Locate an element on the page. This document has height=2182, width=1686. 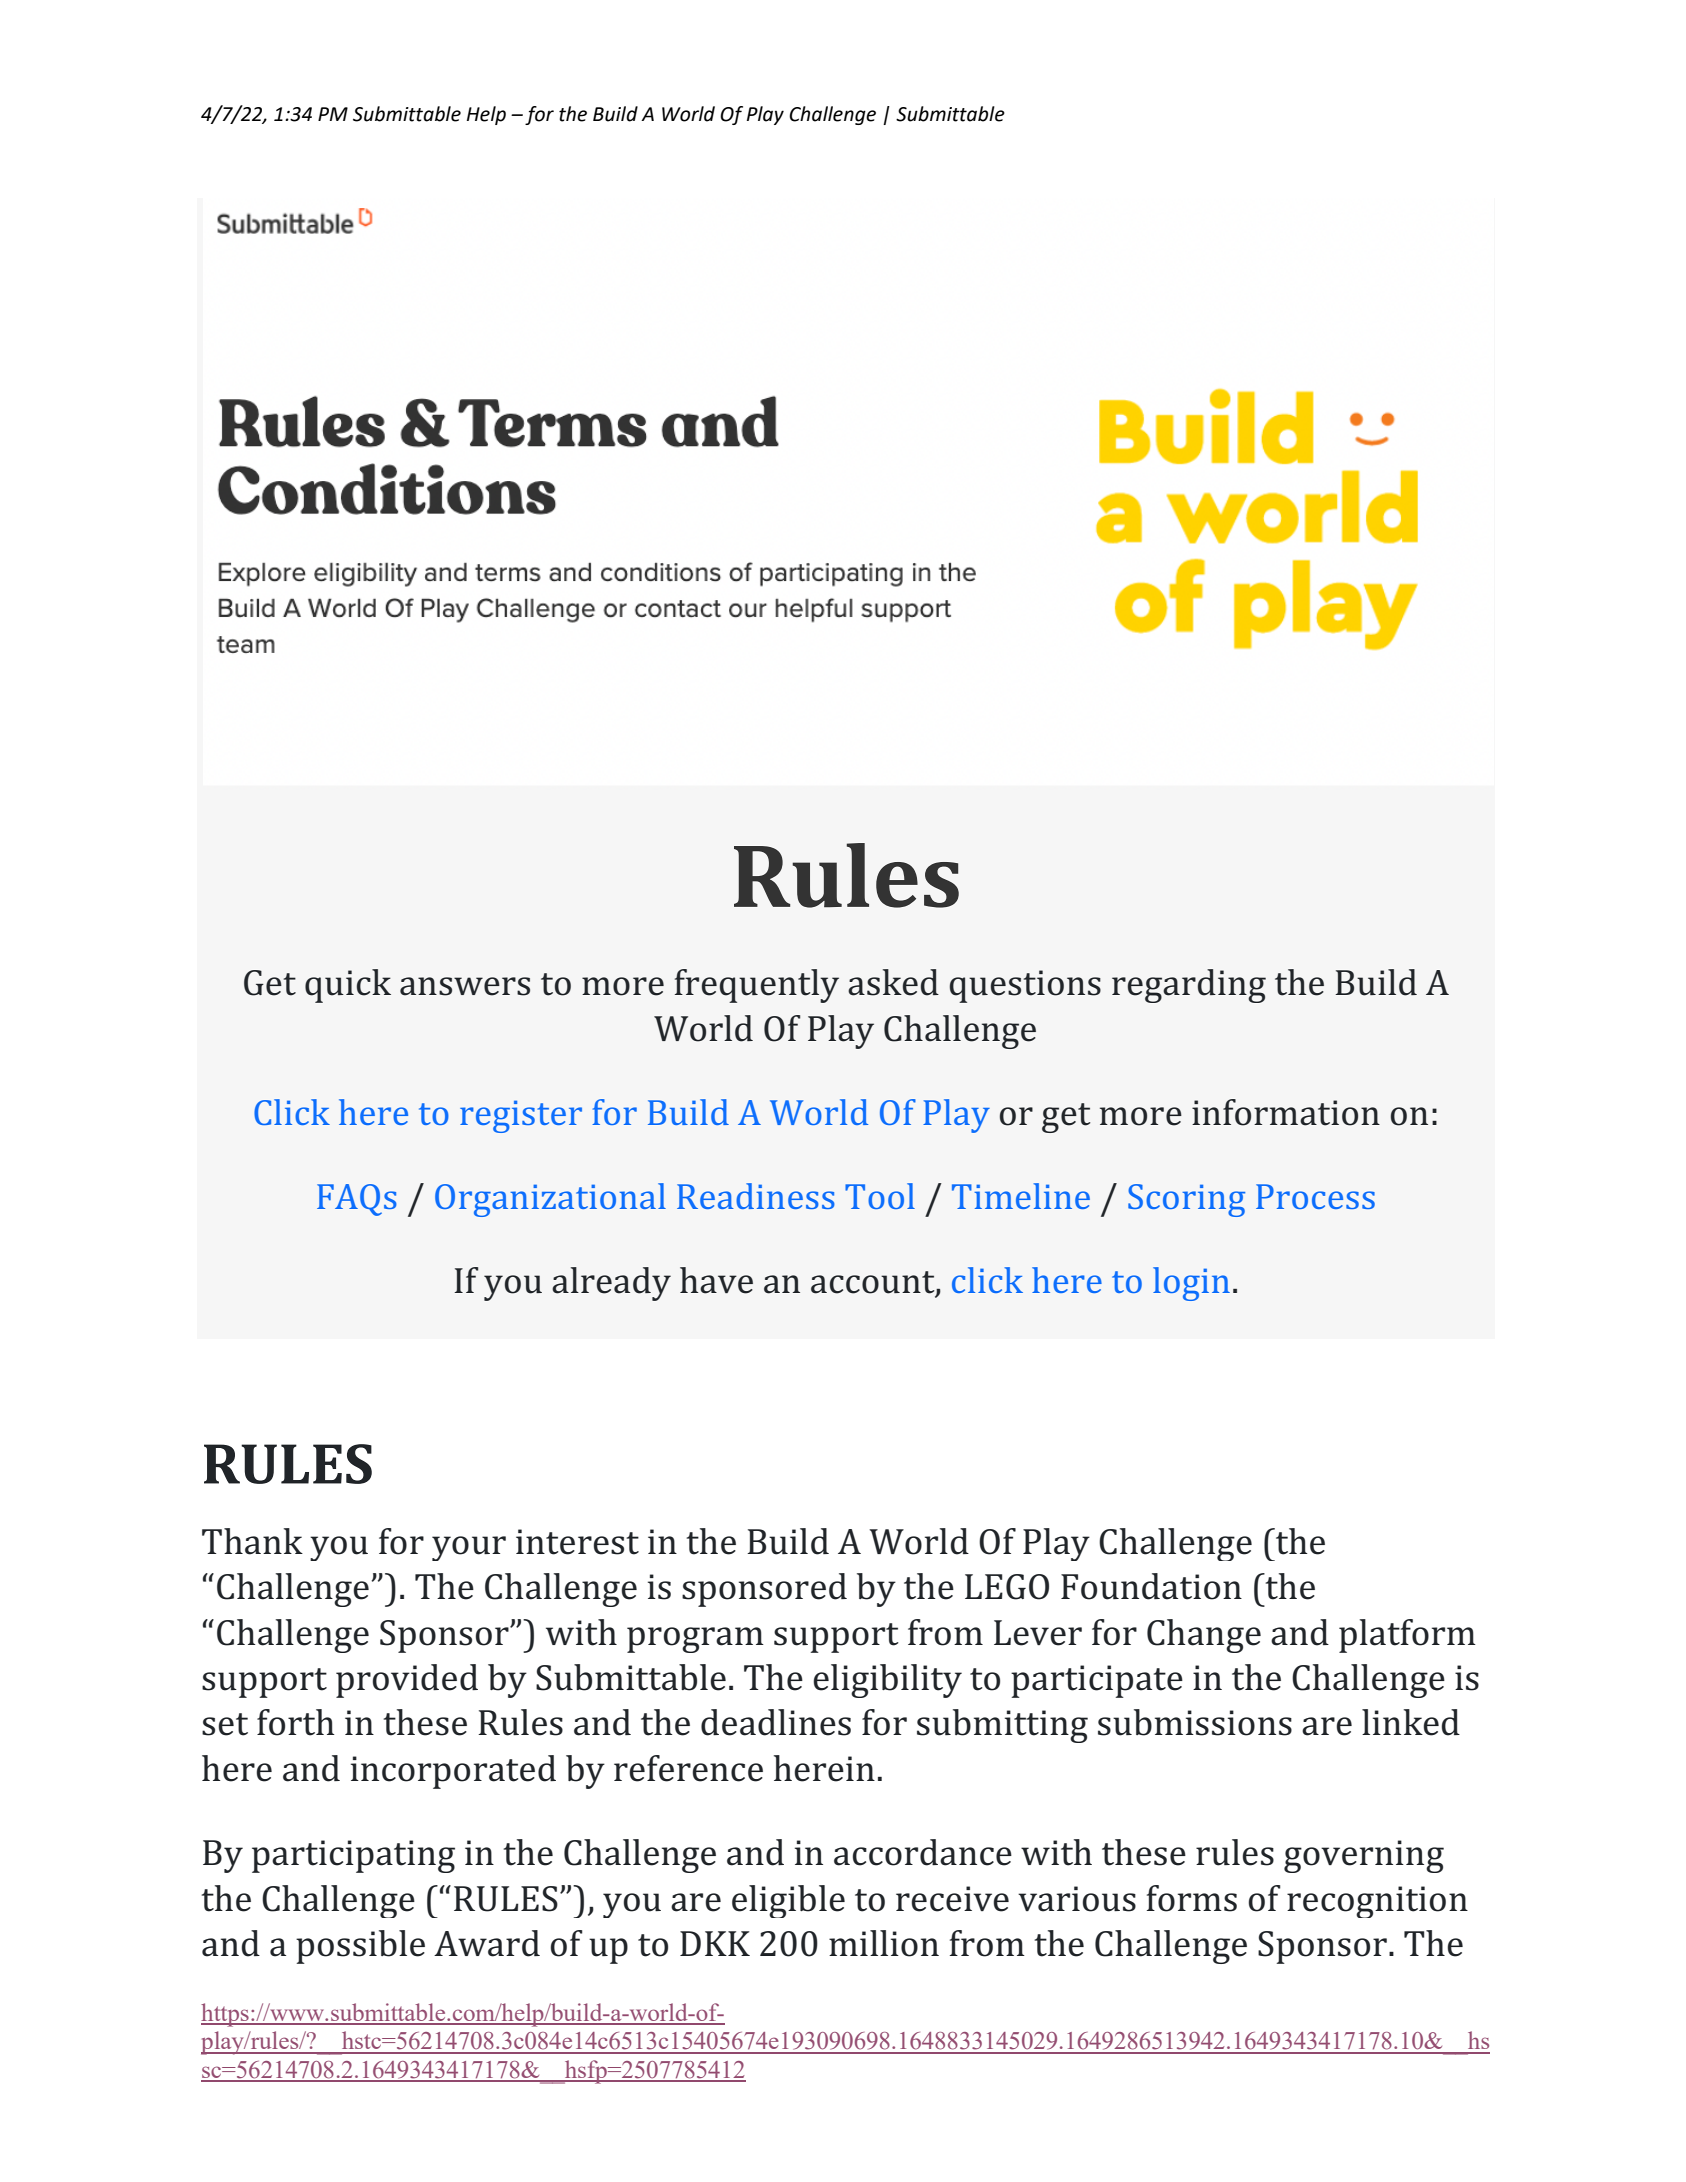
quick is located at coordinates (348, 986).
